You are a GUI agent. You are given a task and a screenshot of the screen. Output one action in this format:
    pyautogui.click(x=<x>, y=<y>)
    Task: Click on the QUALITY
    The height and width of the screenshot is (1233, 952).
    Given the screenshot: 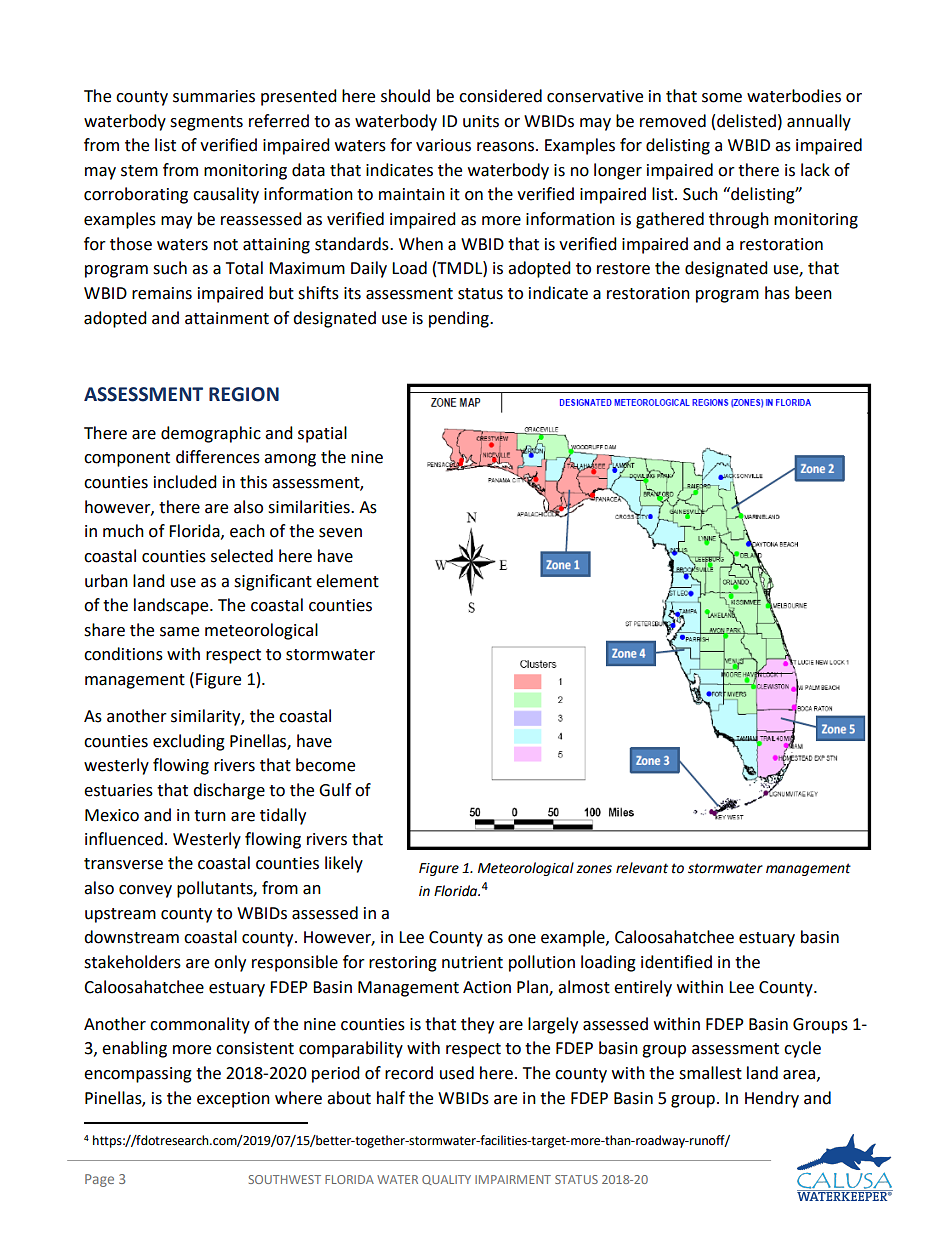 What is the action you would take?
    pyautogui.click(x=446, y=1180)
